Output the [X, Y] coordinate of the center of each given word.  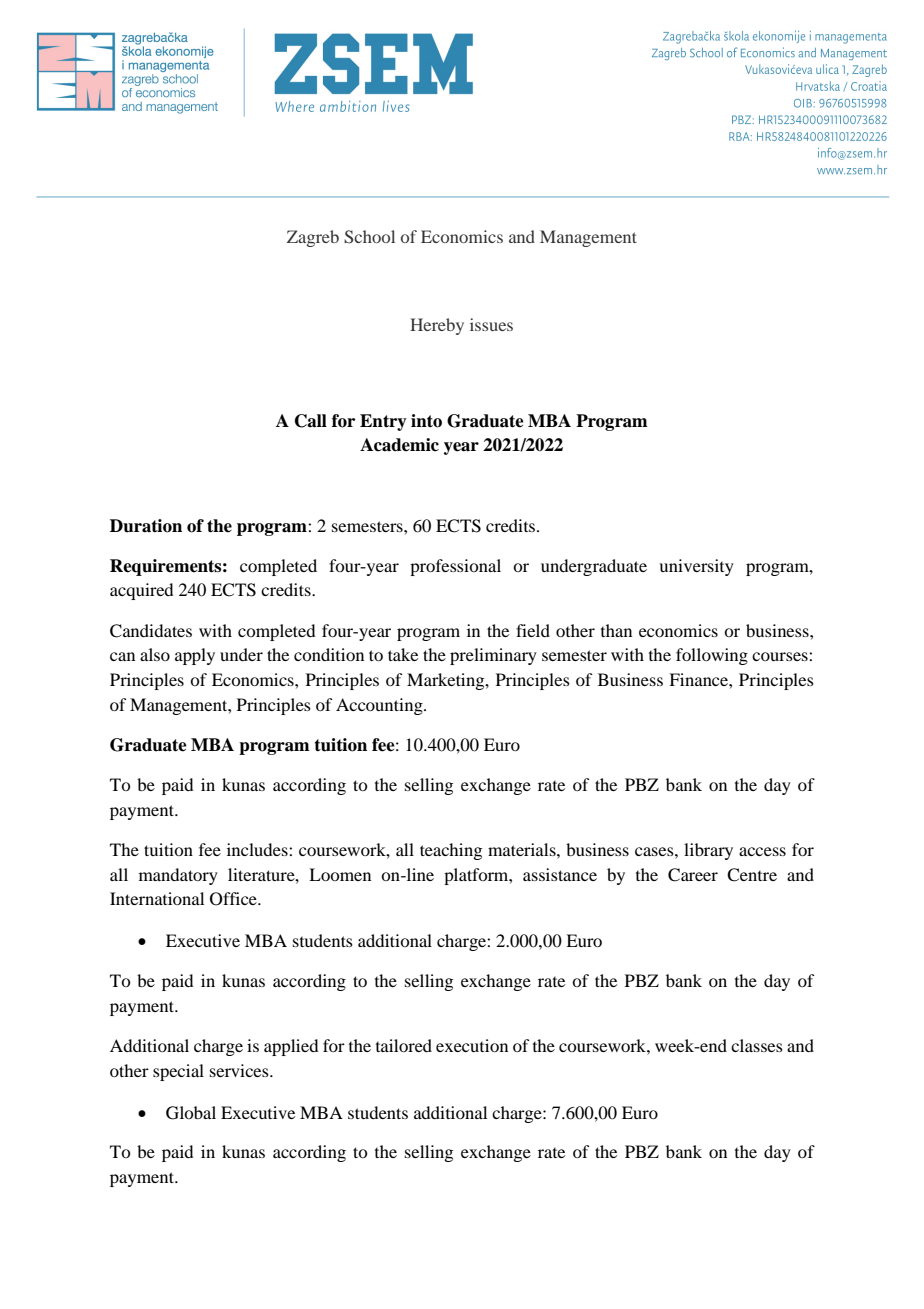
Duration [146, 526]
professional [455, 567]
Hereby [437, 326]
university [696, 567]
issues [491, 324]
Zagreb [313, 238]
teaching [451, 851]
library [708, 851]
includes [258, 849]
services [240, 1070]
